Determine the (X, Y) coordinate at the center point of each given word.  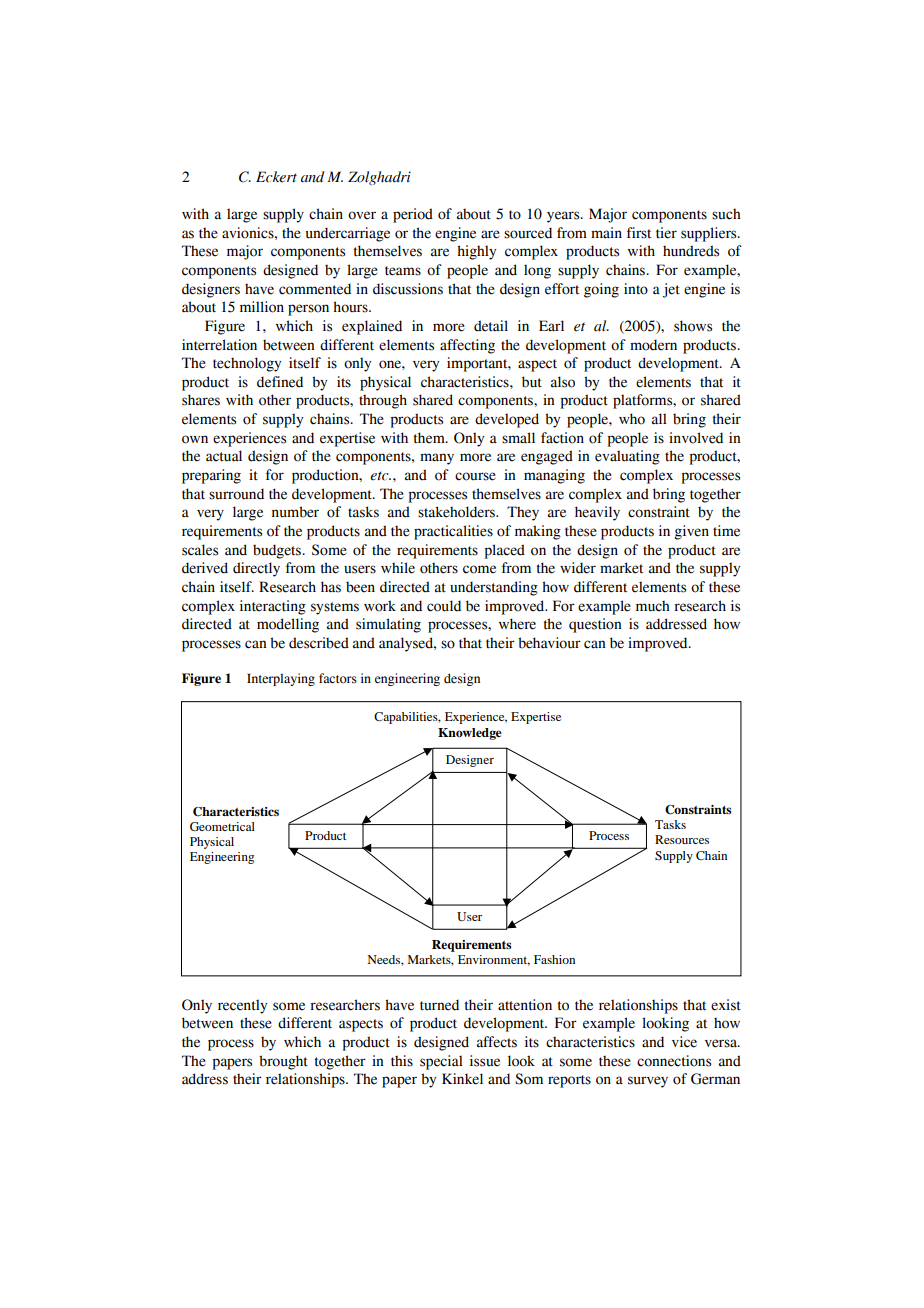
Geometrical (222, 826)
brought (283, 1062)
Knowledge (470, 734)
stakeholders (457, 512)
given (691, 532)
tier (666, 233)
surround (236, 494)
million (262, 307)
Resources (682, 839)
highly (476, 252)
